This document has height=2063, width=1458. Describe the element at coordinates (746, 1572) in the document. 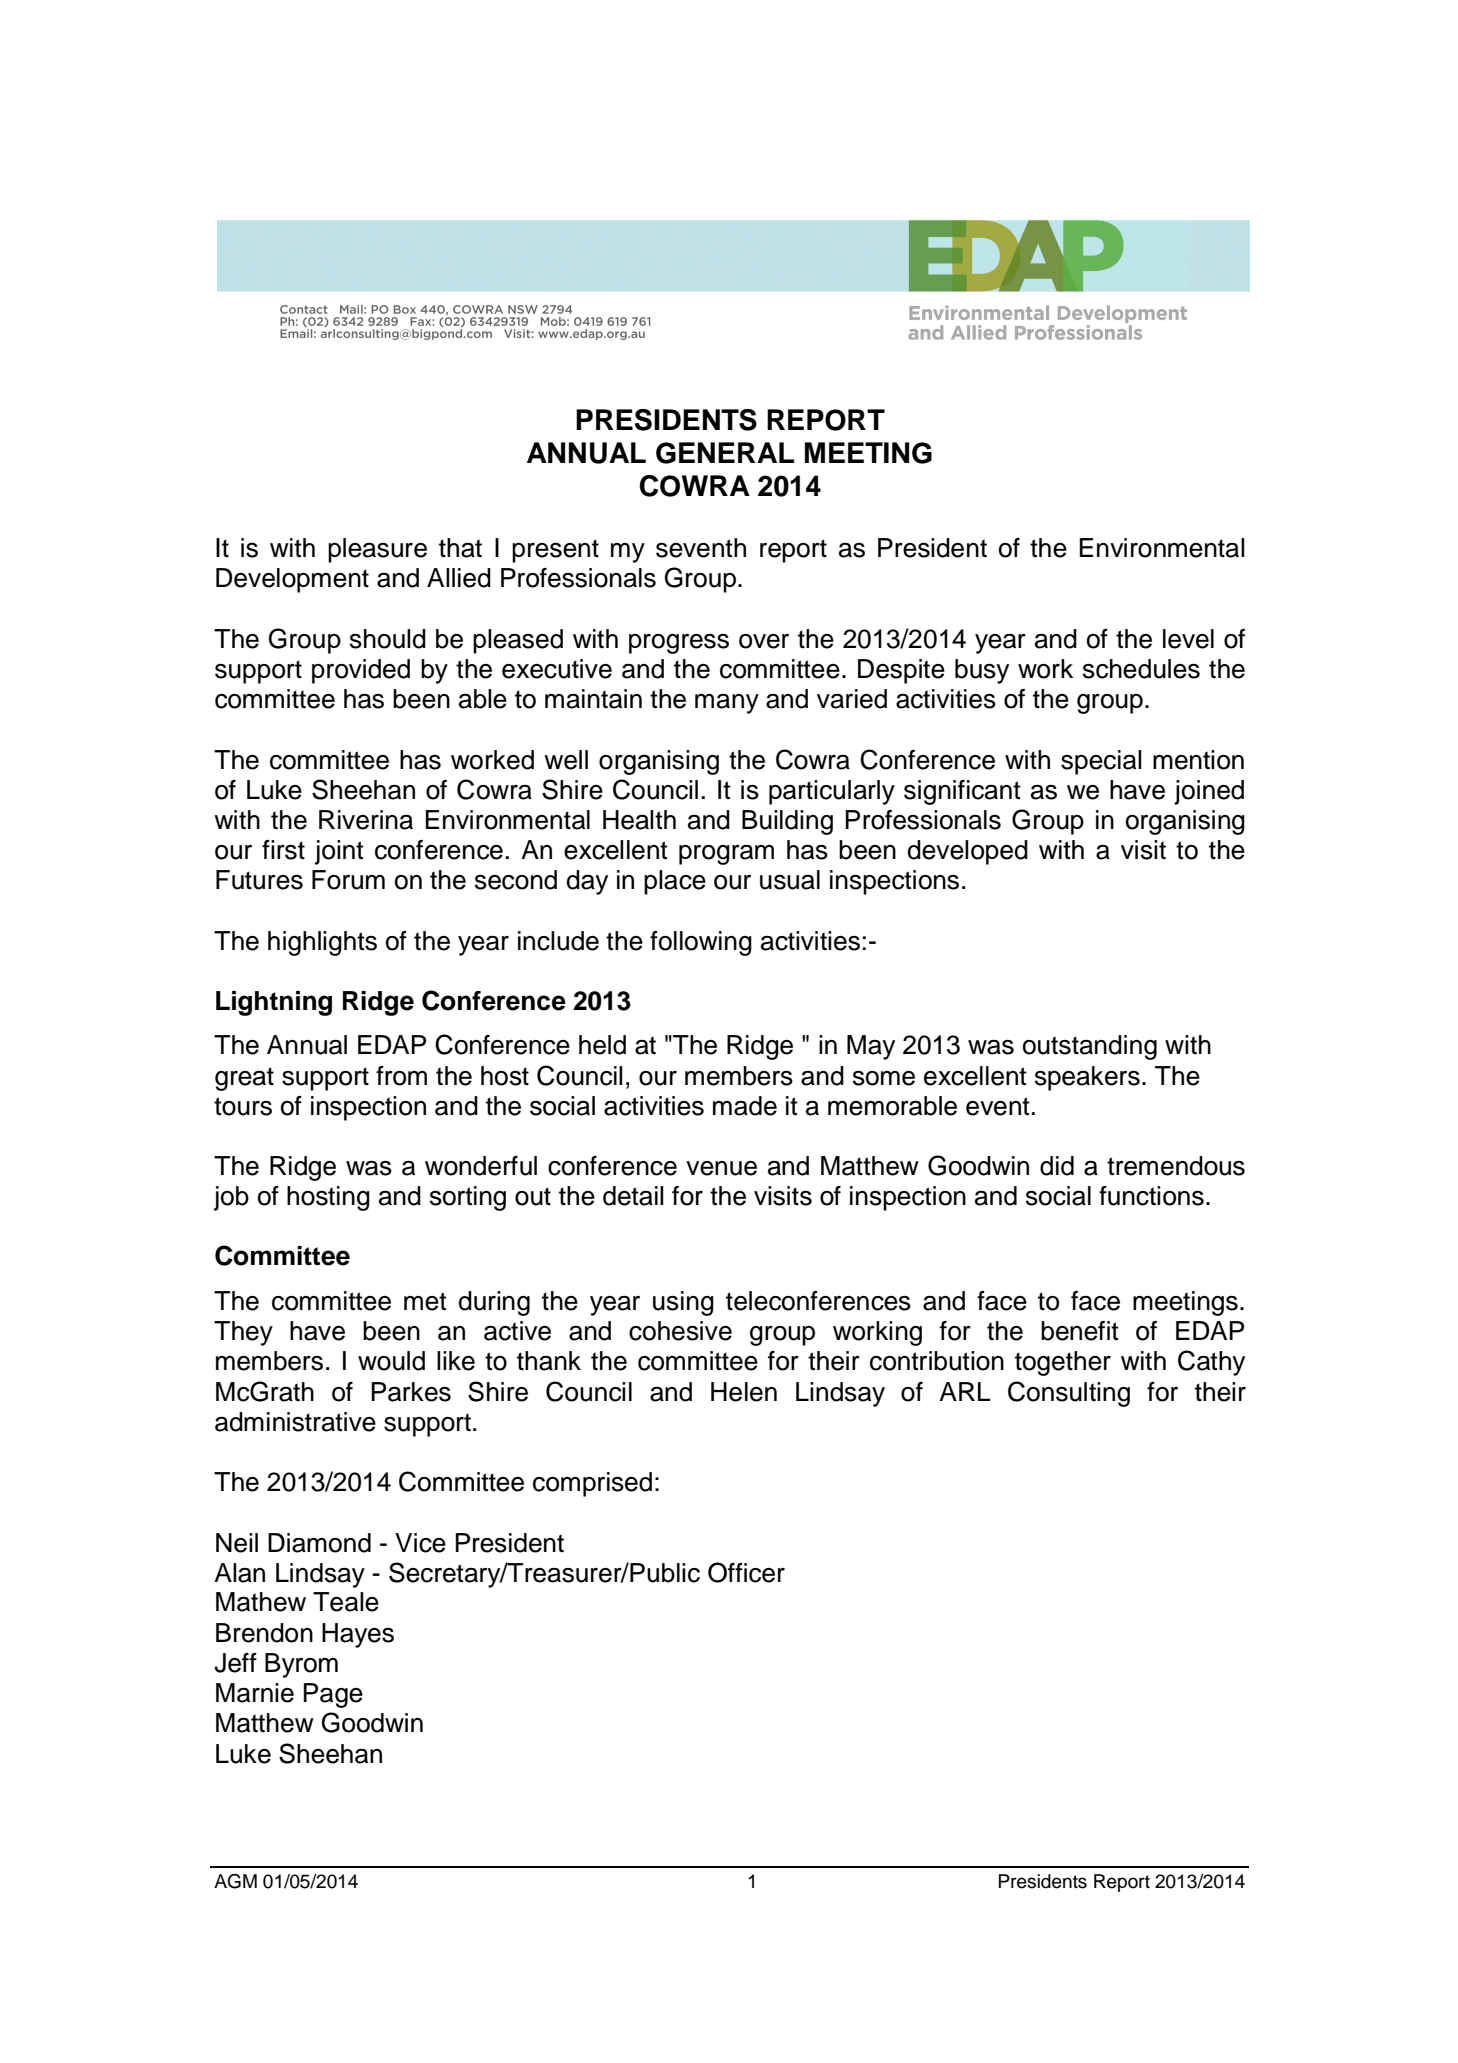

I see `Officer` at that location.
